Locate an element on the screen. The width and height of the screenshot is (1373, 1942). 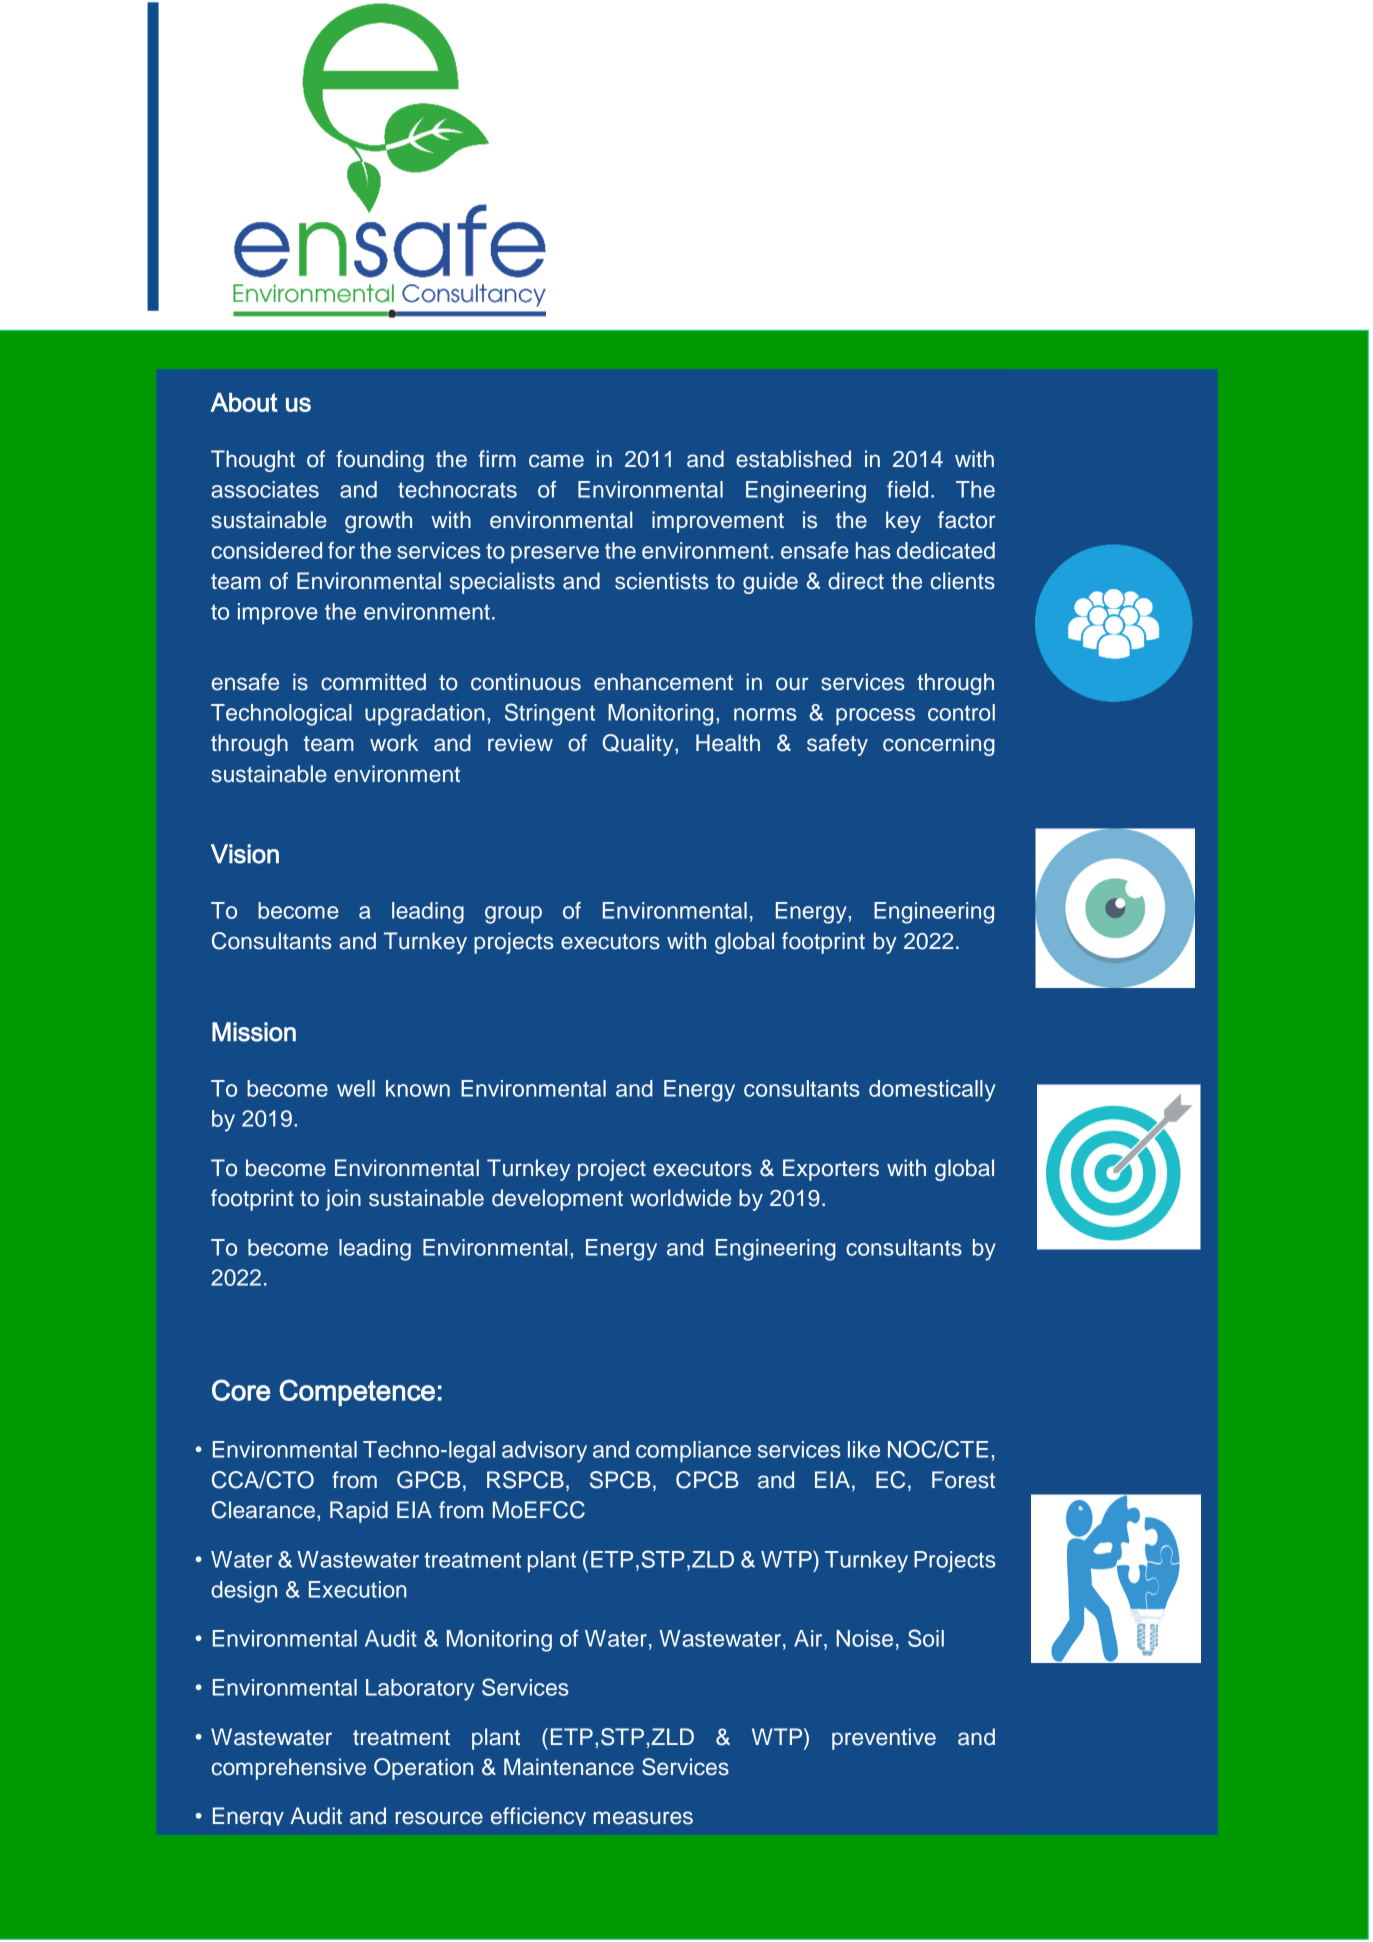
preventive is located at coordinates (884, 1739).
